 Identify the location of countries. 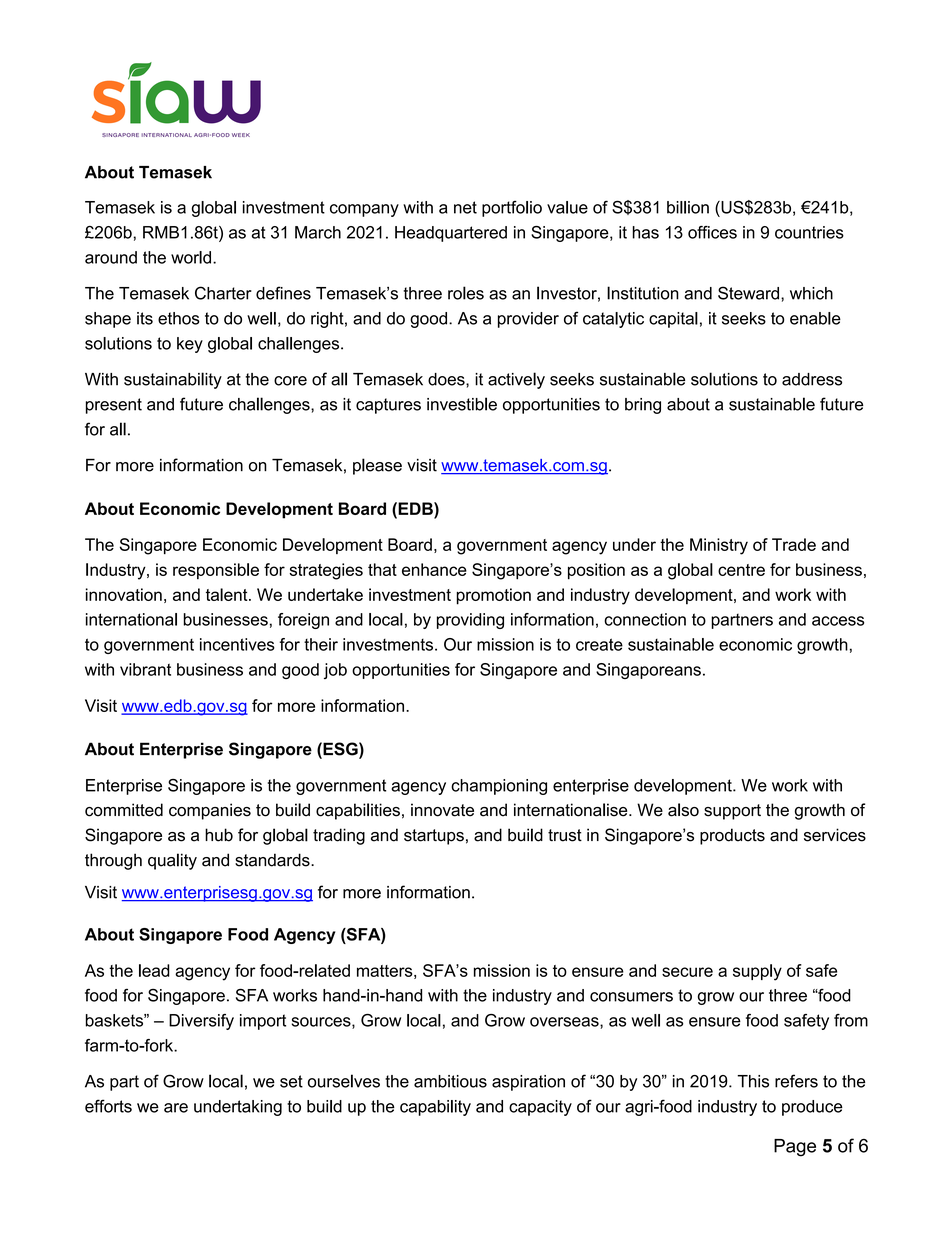
(809, 232).
